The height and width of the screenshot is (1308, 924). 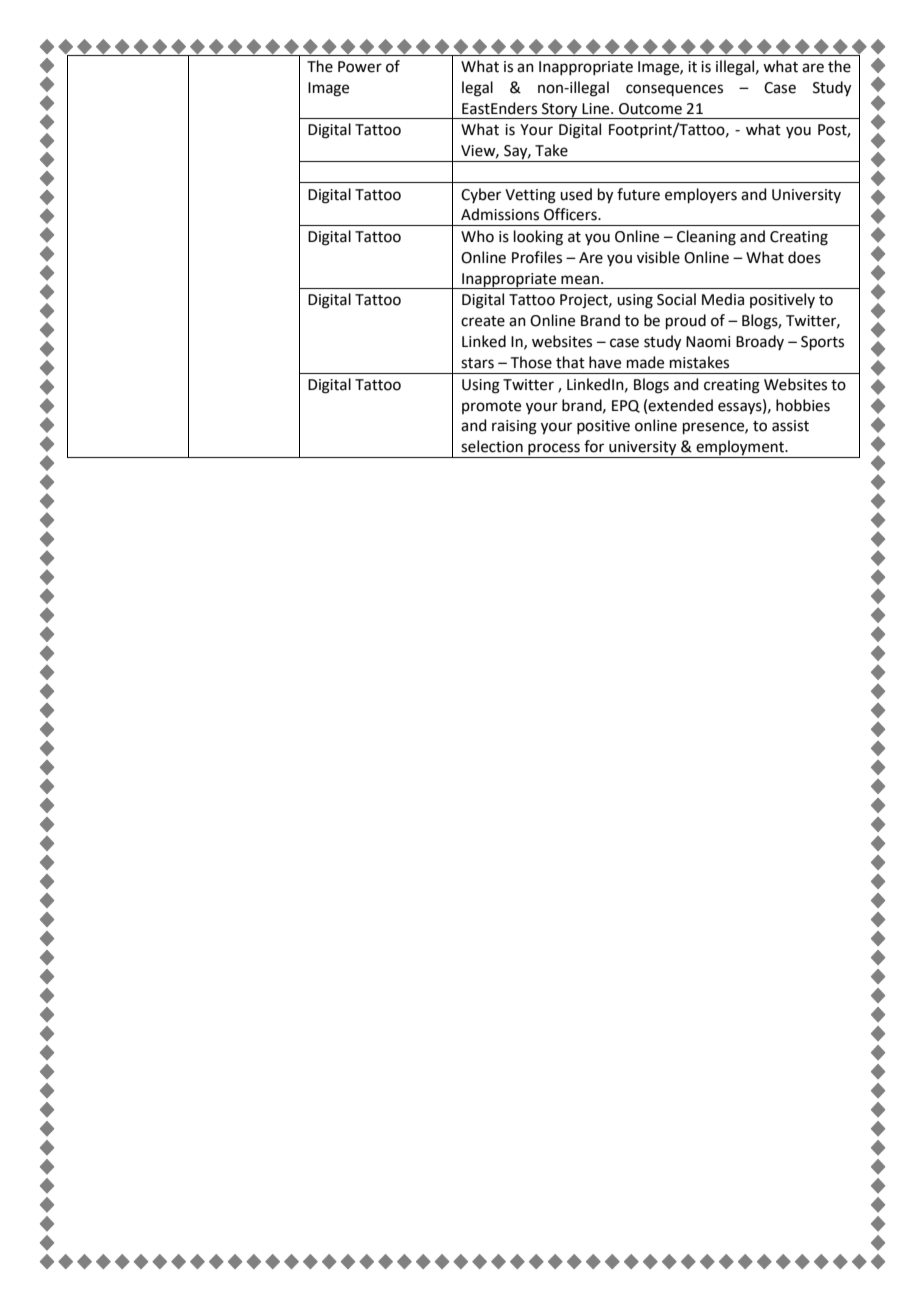 What do you see at coordinates (560, 111) in the screenshot?
I see `Story` at bounding box center [560, 111].
